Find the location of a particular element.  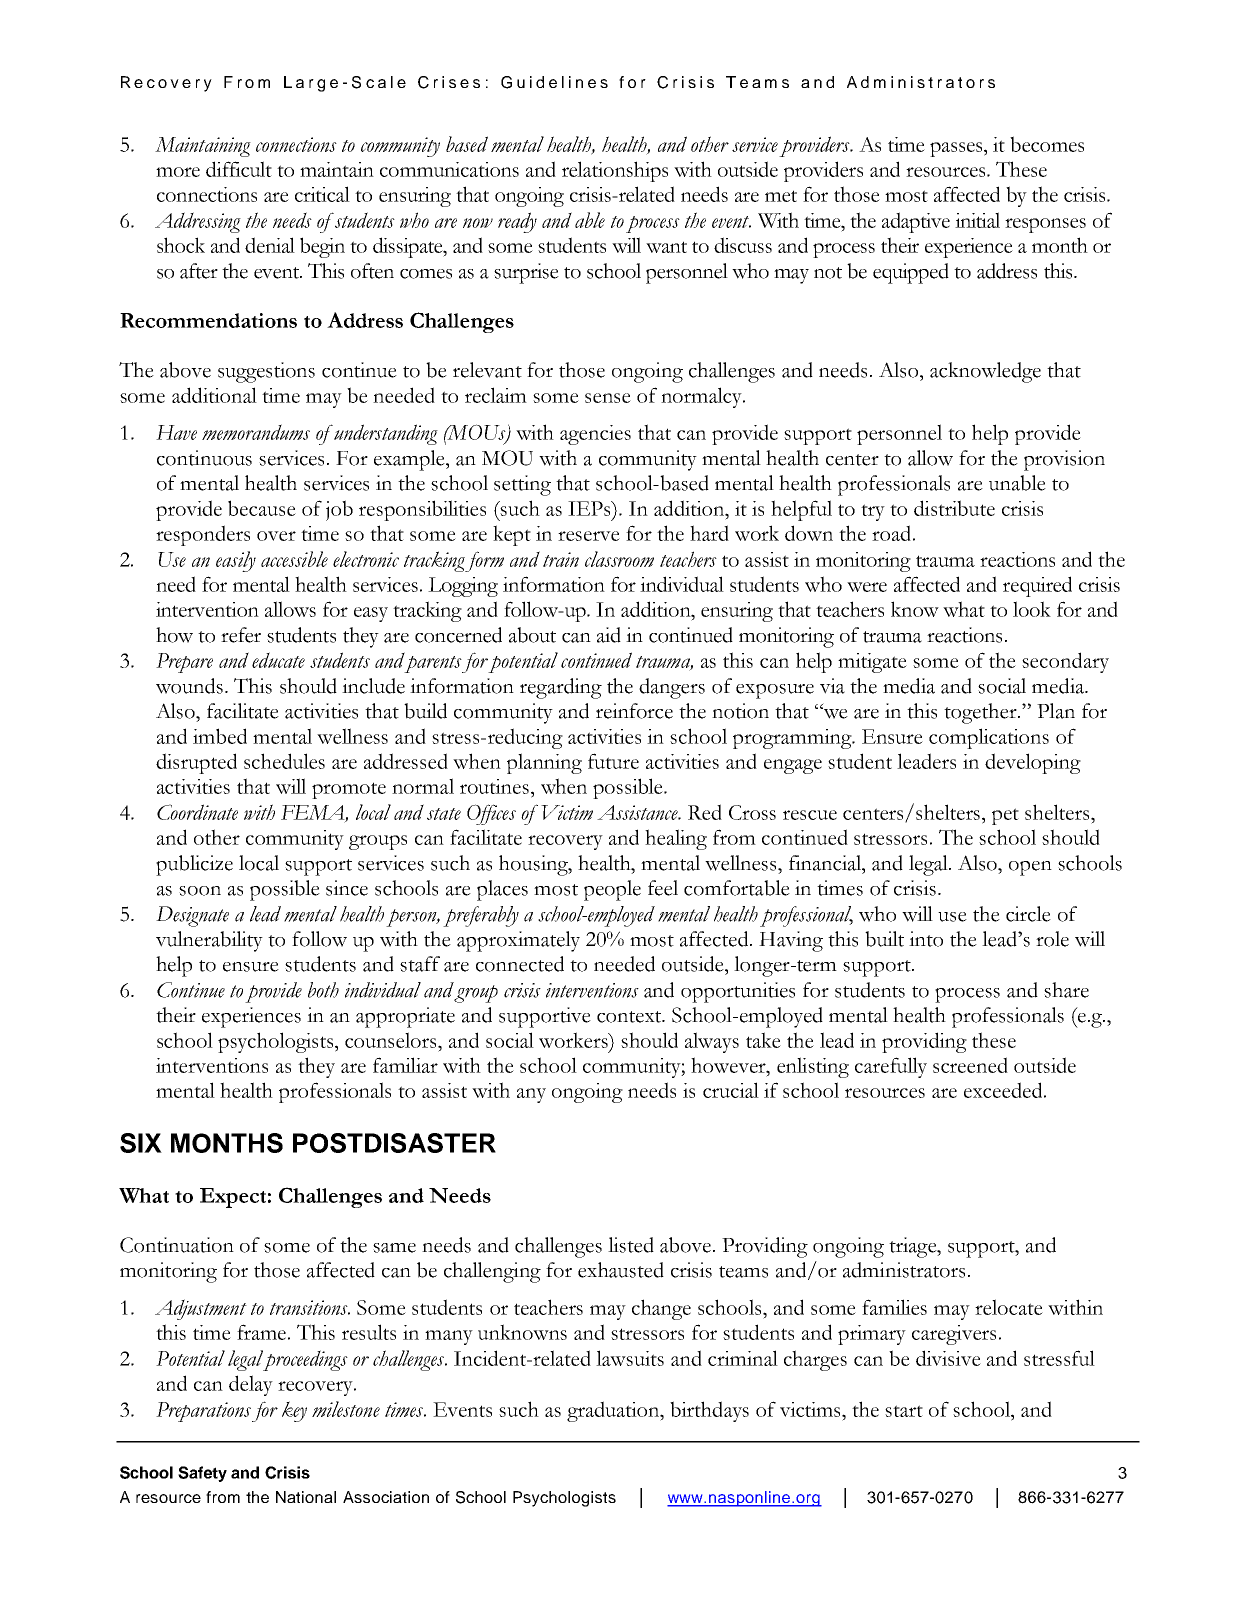

relationships is located at coordinates (615, 171).
